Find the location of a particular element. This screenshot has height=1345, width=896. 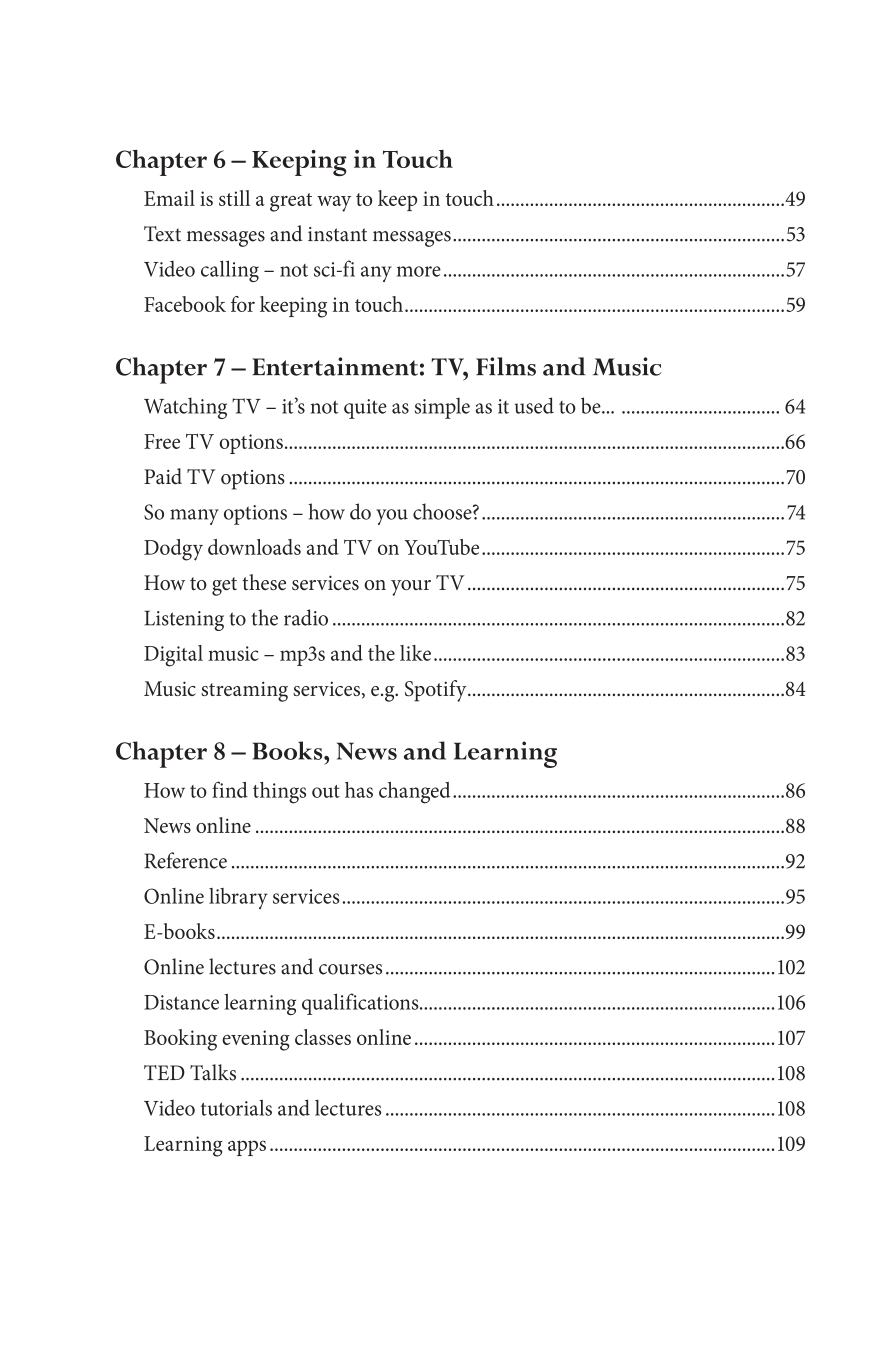

still is located at coordinates (234, 198).
